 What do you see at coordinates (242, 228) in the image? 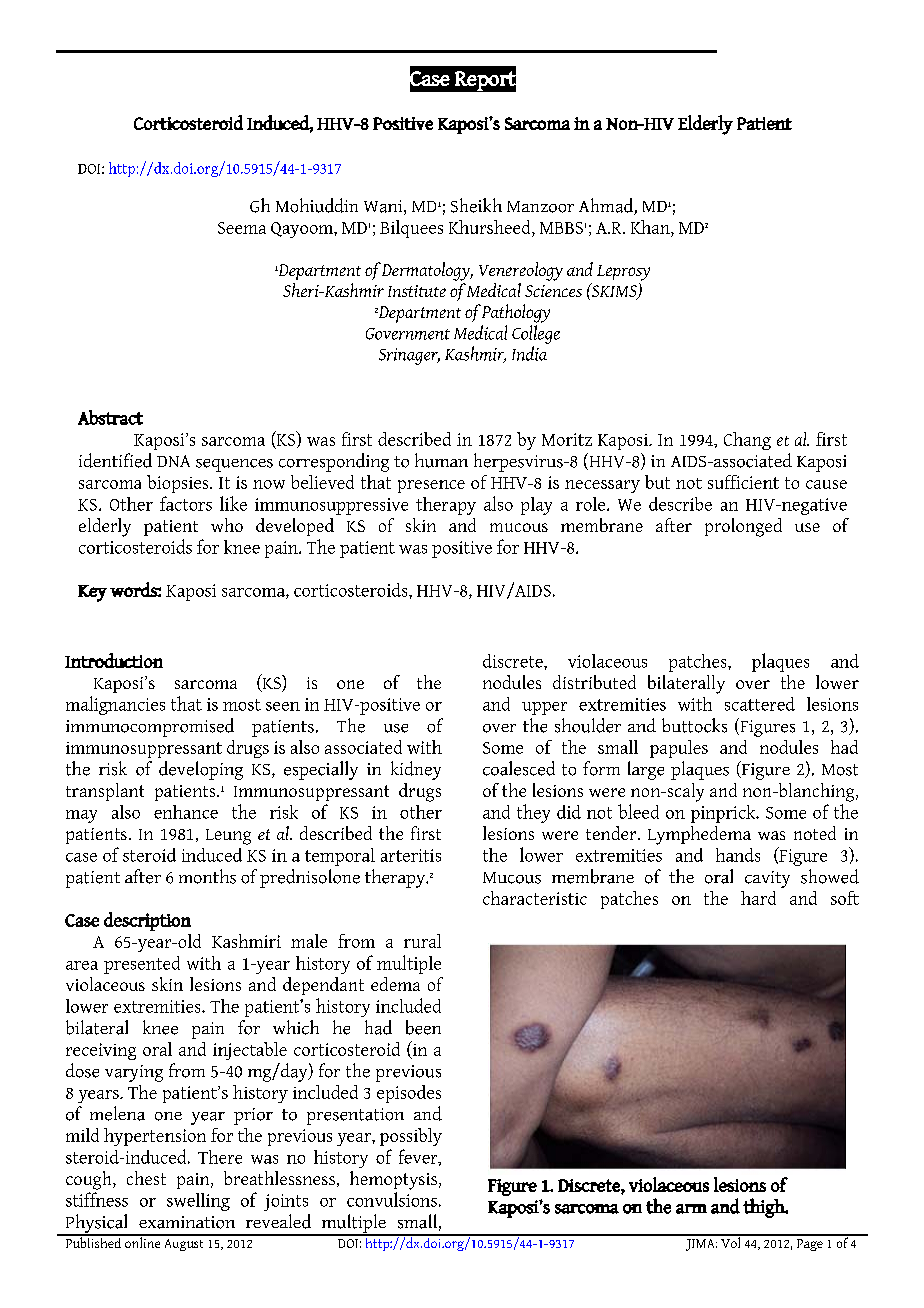
I see `Seema` at bounding box center [242, 228].
